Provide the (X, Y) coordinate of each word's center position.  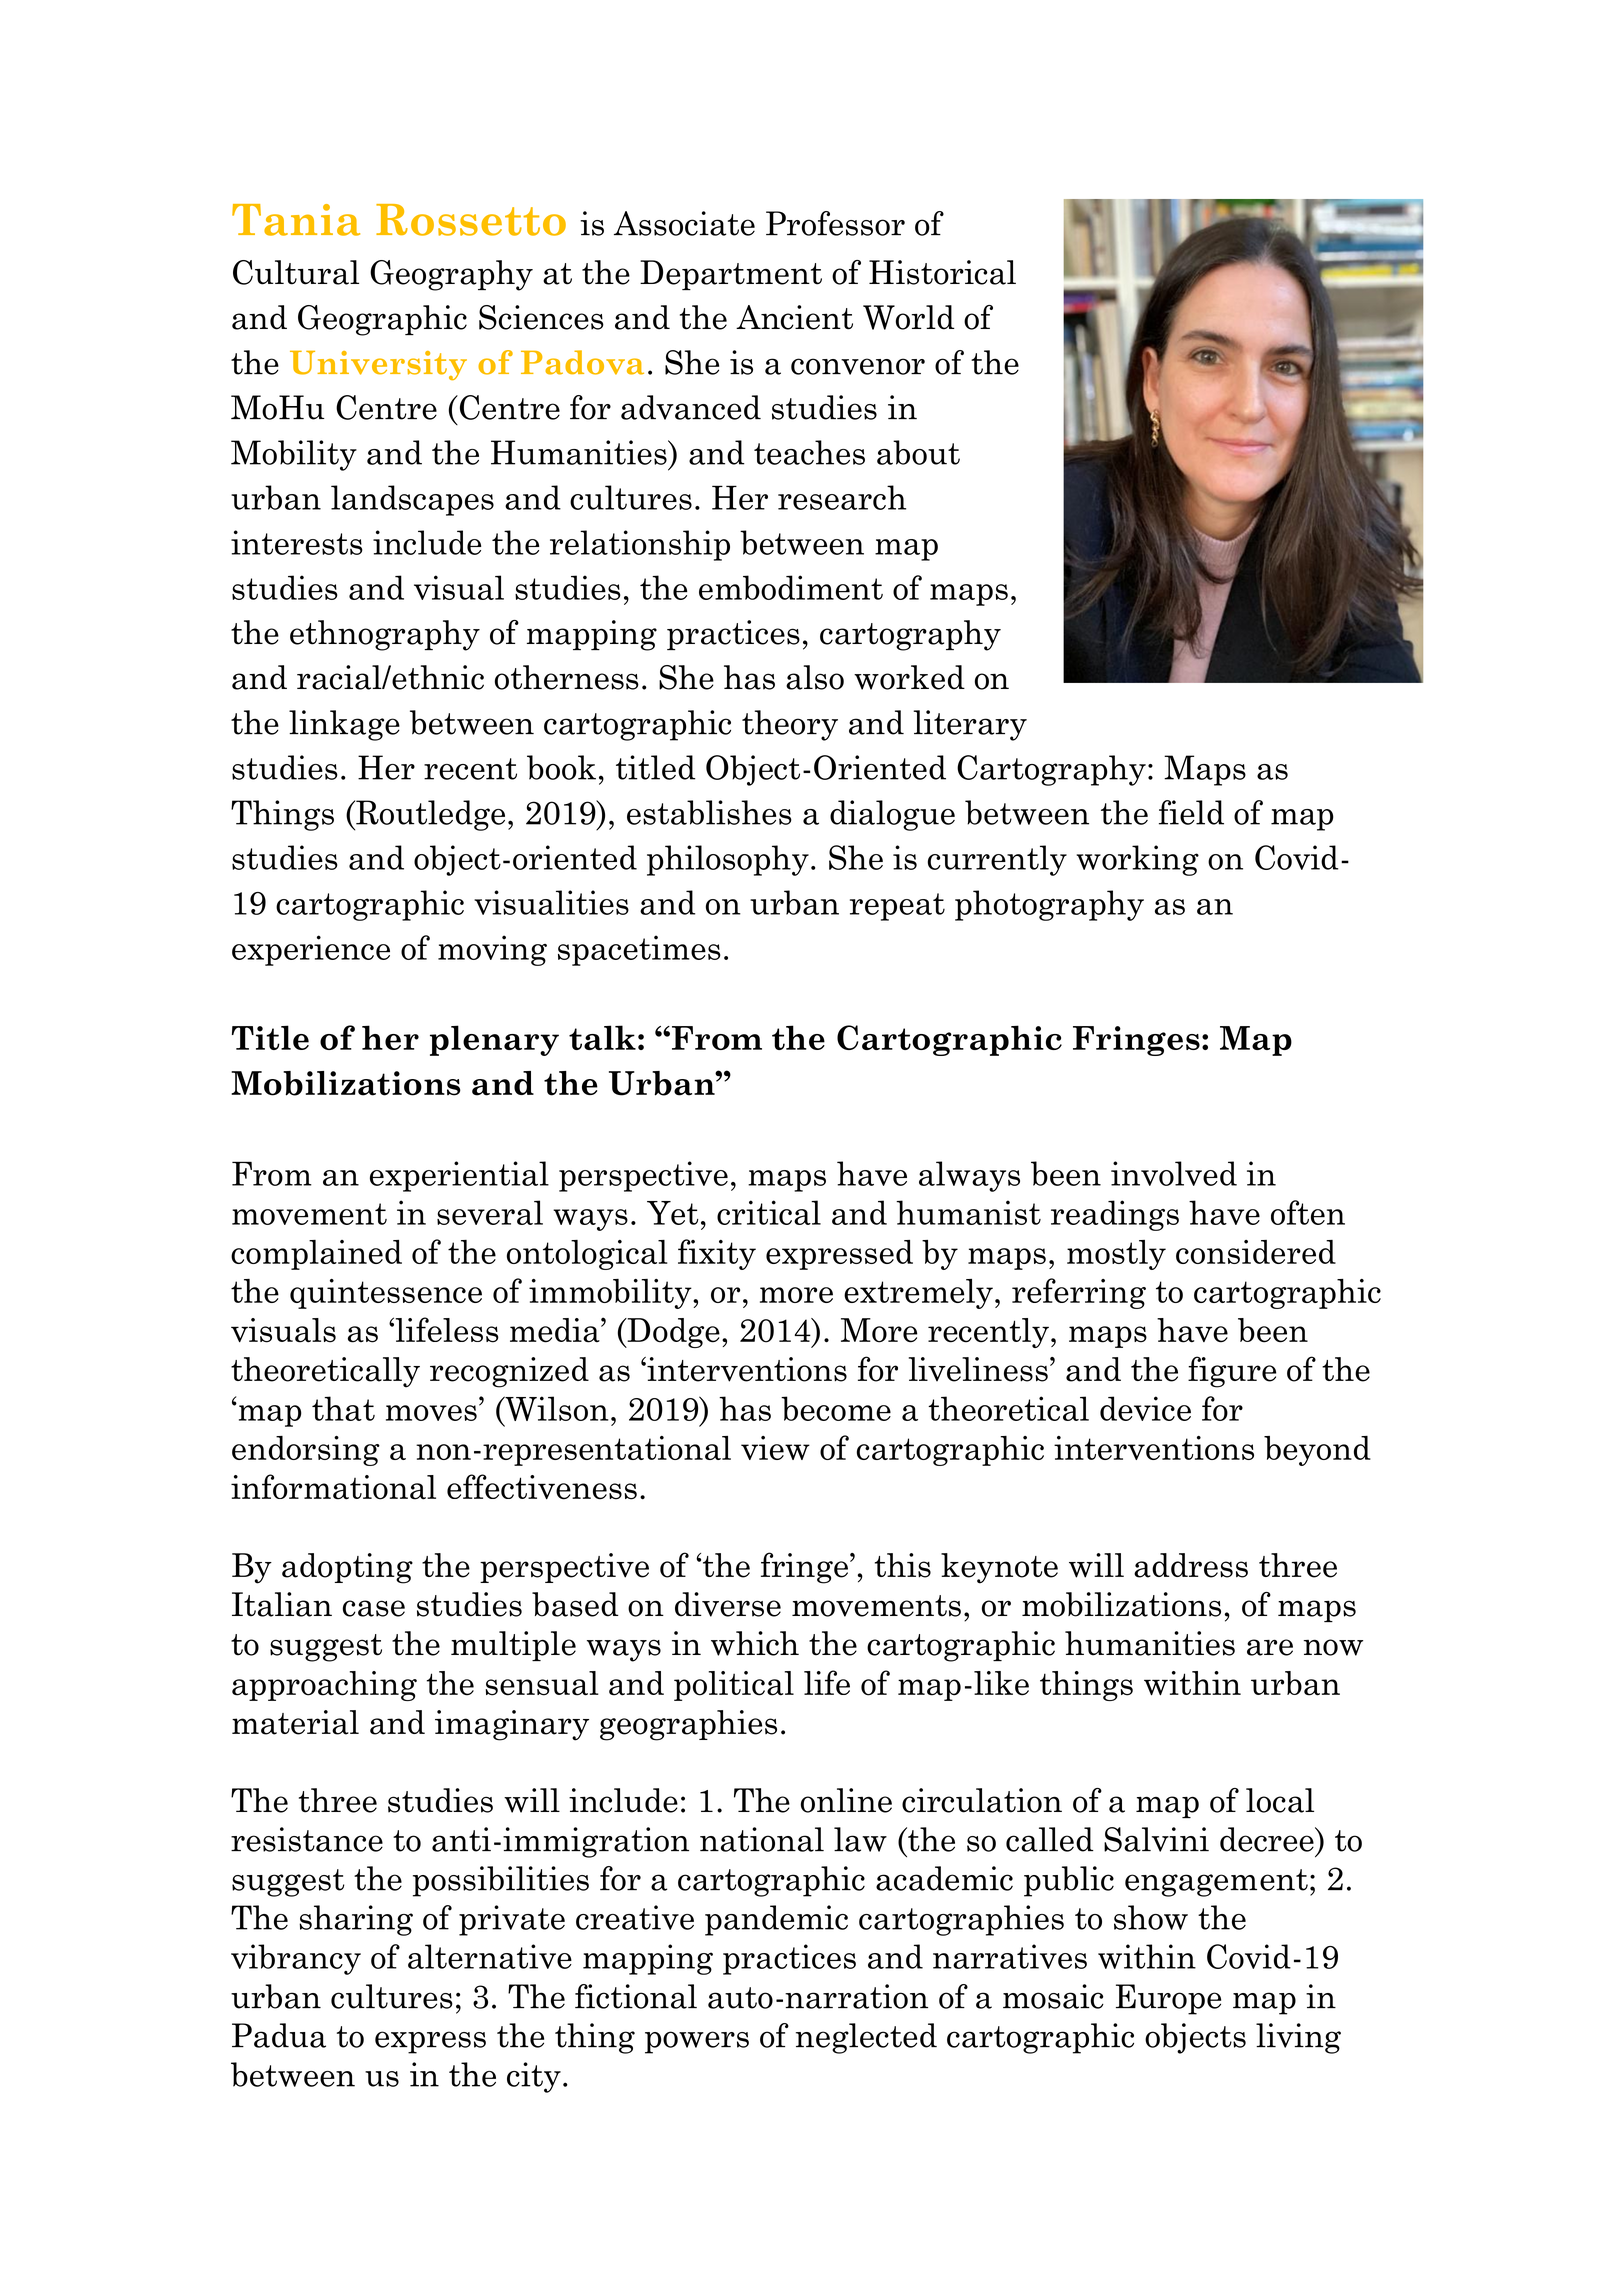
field (1191, 812)
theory (790, 725)
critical (769, 1212)
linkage (344, 725)
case (374, 1608)
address (1191, 1565)
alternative (490, 1956)
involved (1174, 1173)
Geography (451, 275)
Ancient (794, 317)
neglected (866, 2038)
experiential (459, 1176)
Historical (942, 272)
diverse (728, 1604)
